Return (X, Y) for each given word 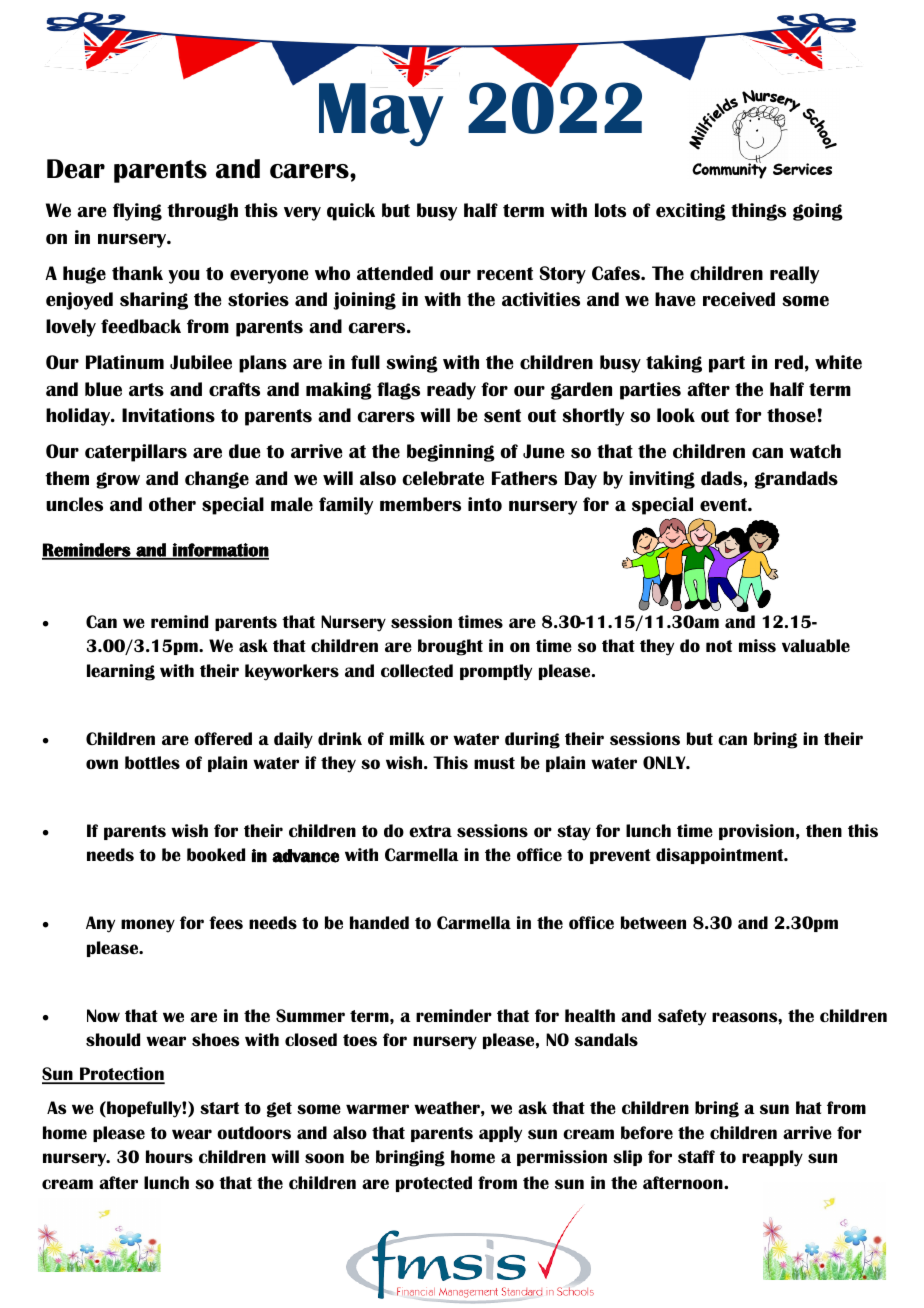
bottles (152, 763)
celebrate (443, 478)
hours (169, 1157)
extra (430, 831)
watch (815, 451)
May (381, 113)
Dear (76, 169)
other (172, 504)
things (758, 212)
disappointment (721, 856)
